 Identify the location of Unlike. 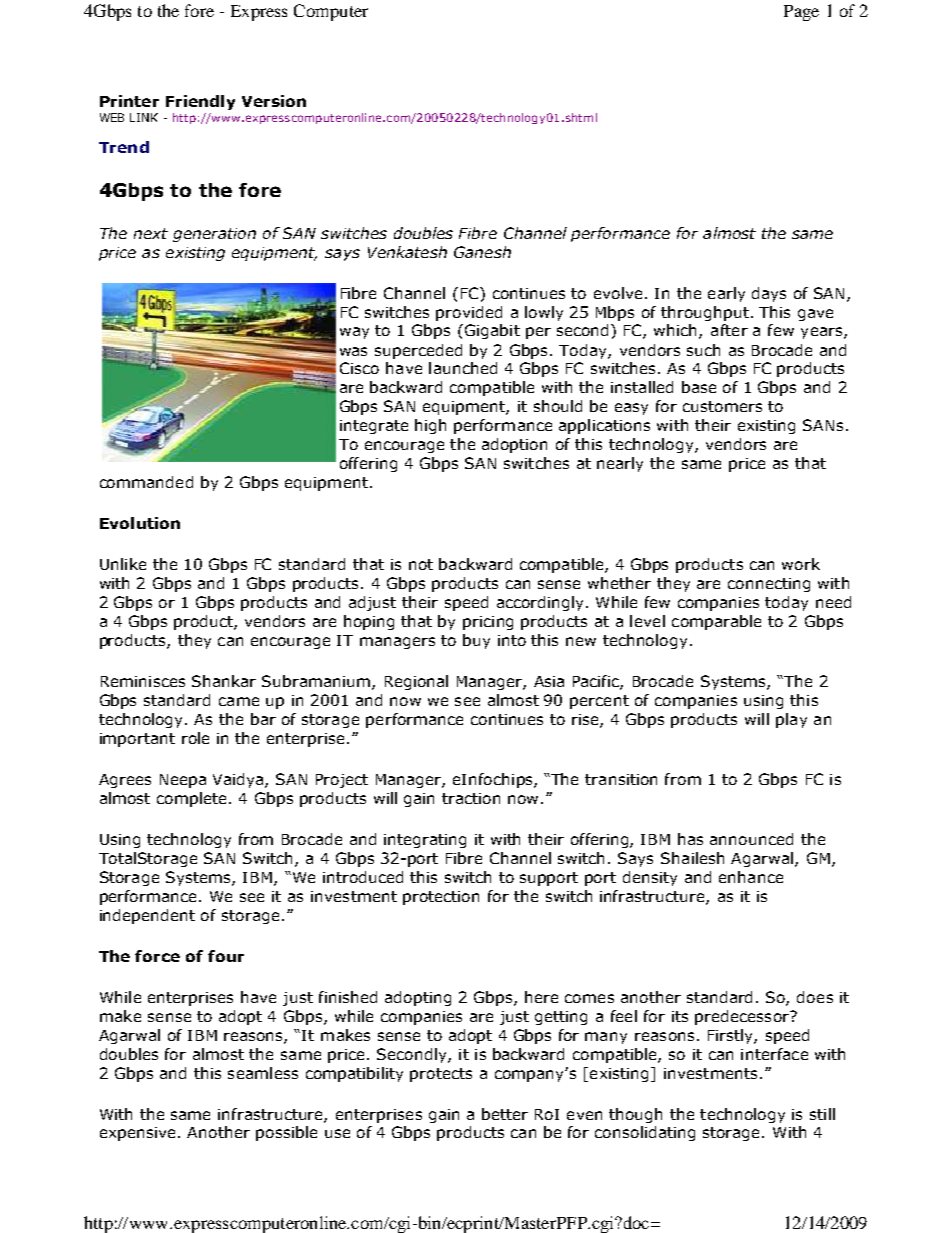
(123, 564).
